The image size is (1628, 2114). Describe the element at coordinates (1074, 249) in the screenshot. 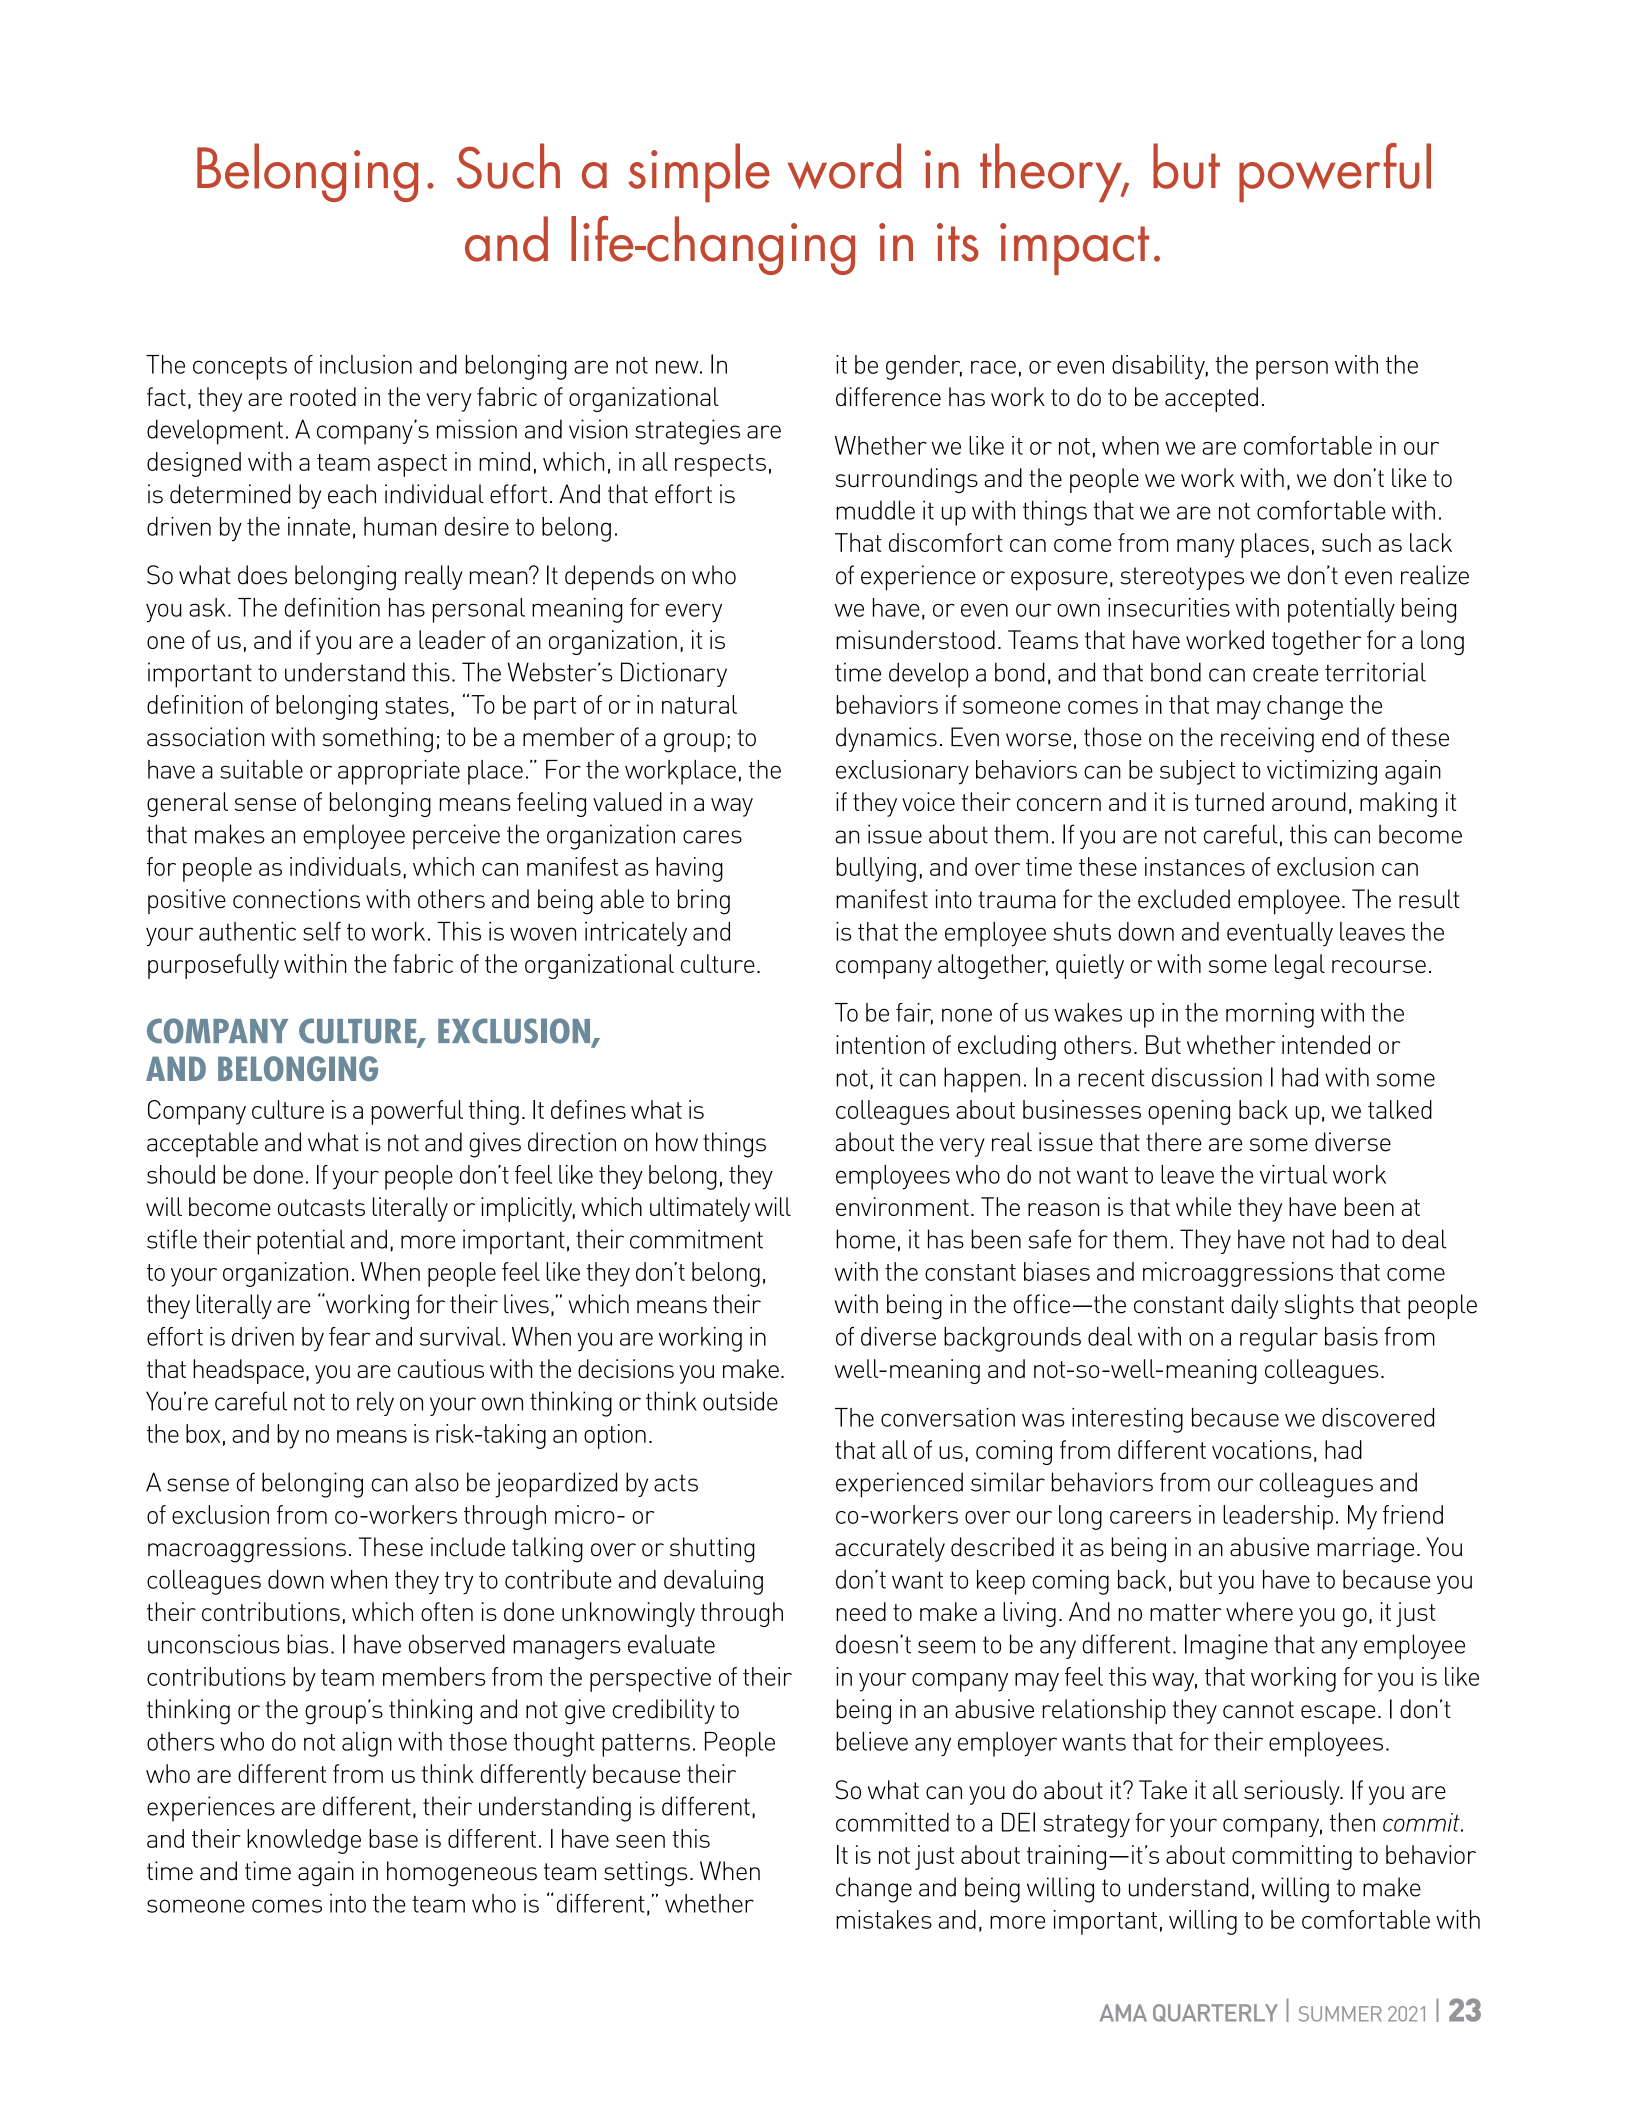

I see `impact` at that location.
